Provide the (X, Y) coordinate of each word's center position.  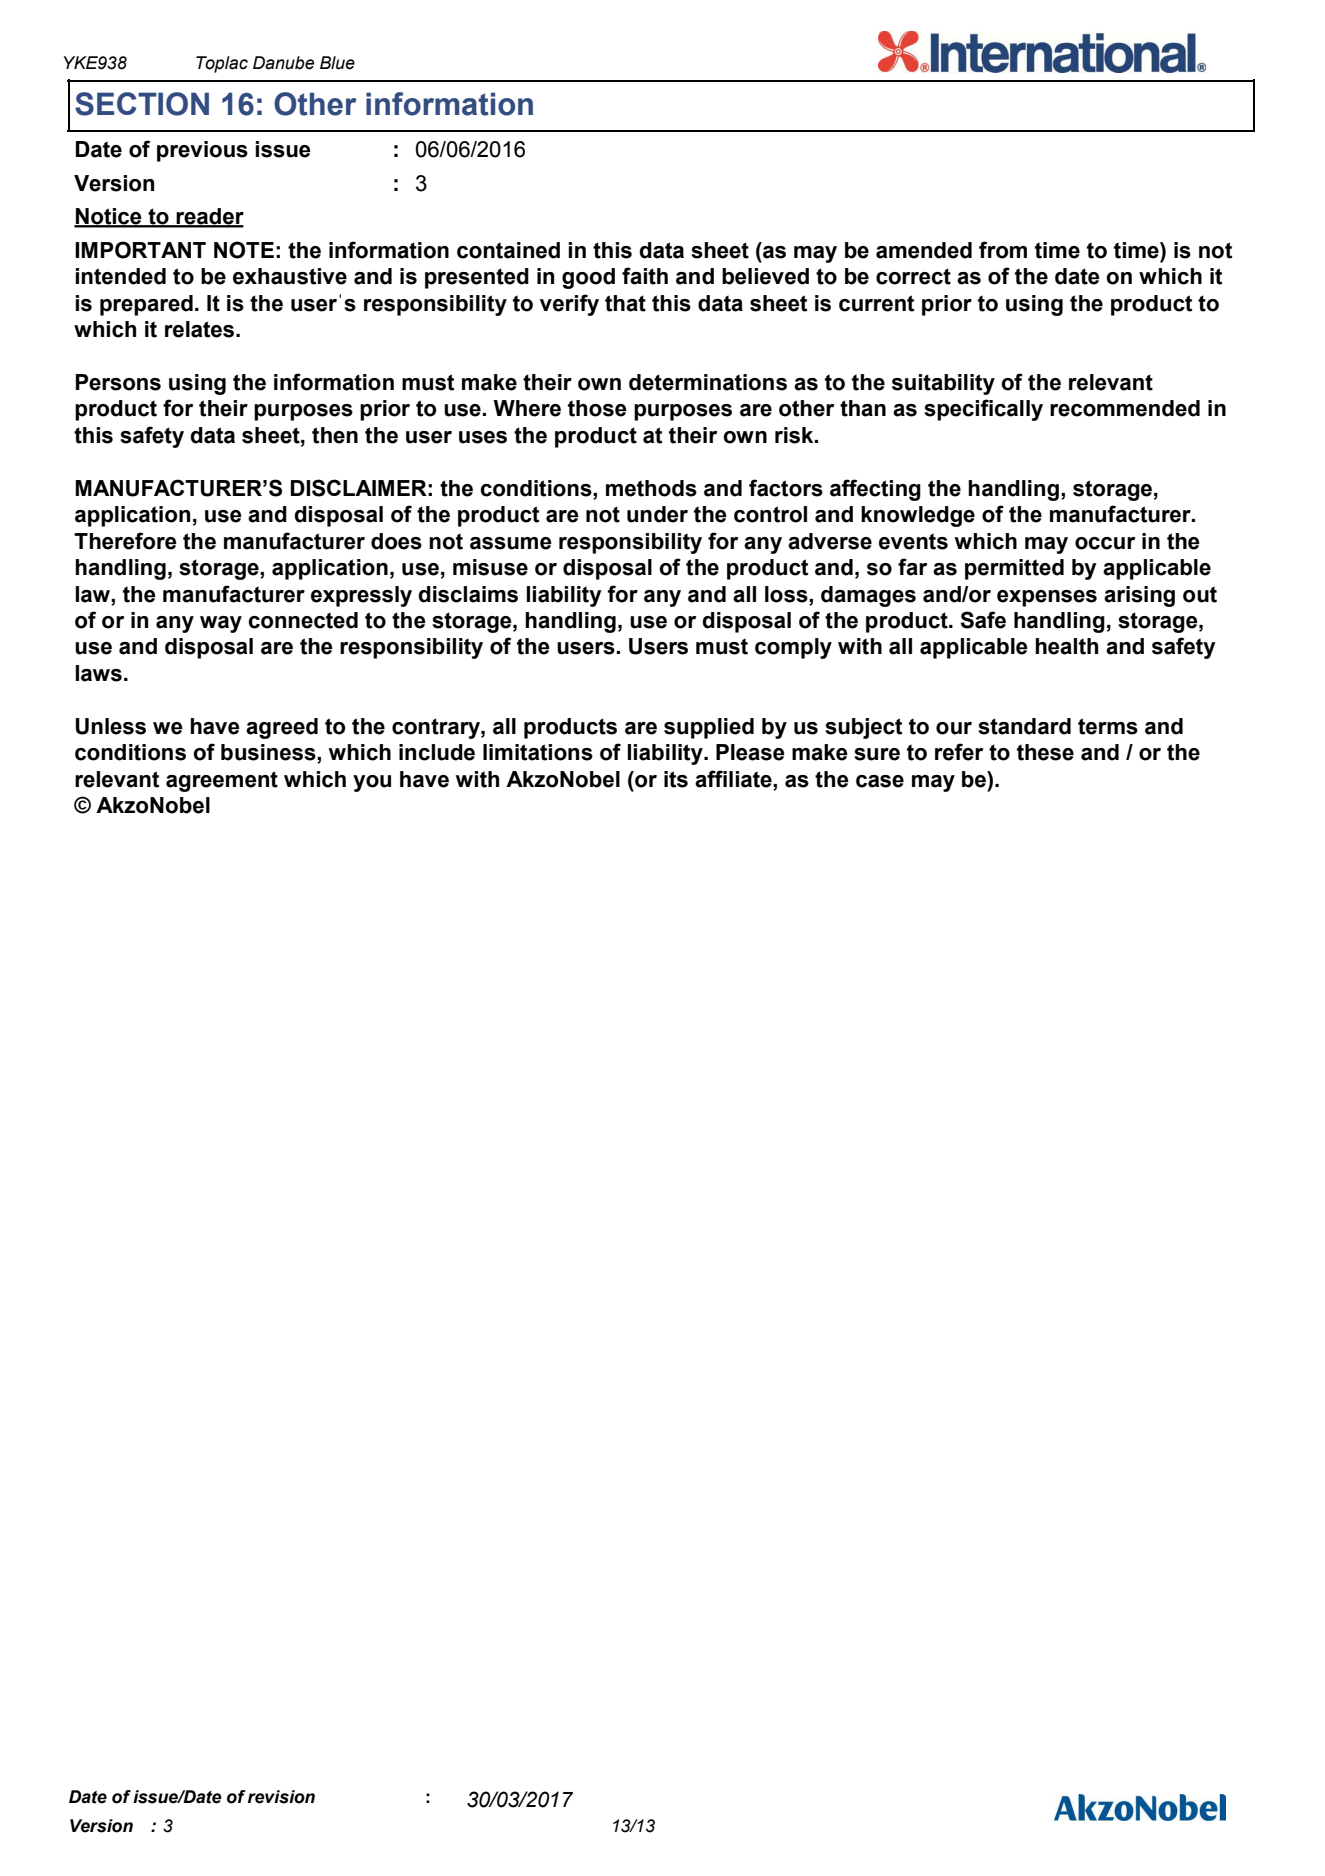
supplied (709, 728)
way (221, 624)
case (880, 781)
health (1066, 646)
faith (645, 276)
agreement (222, 781)
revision (281, 1797)
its (676, 779)
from (1003, 250)
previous (202, 151)
